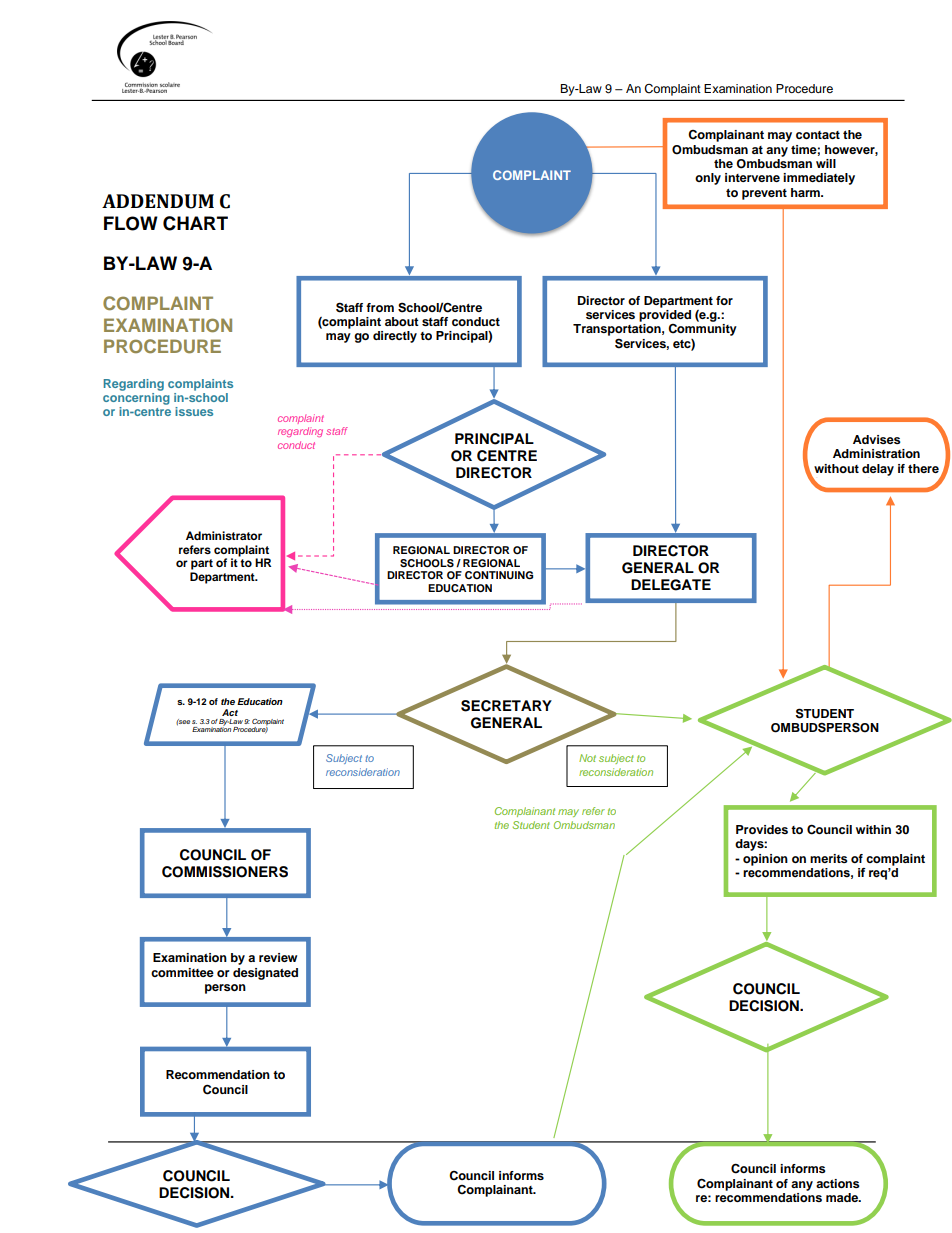  Describe the element at coordinates (843, 1197) in the screenshot. I see `made` at that location.
